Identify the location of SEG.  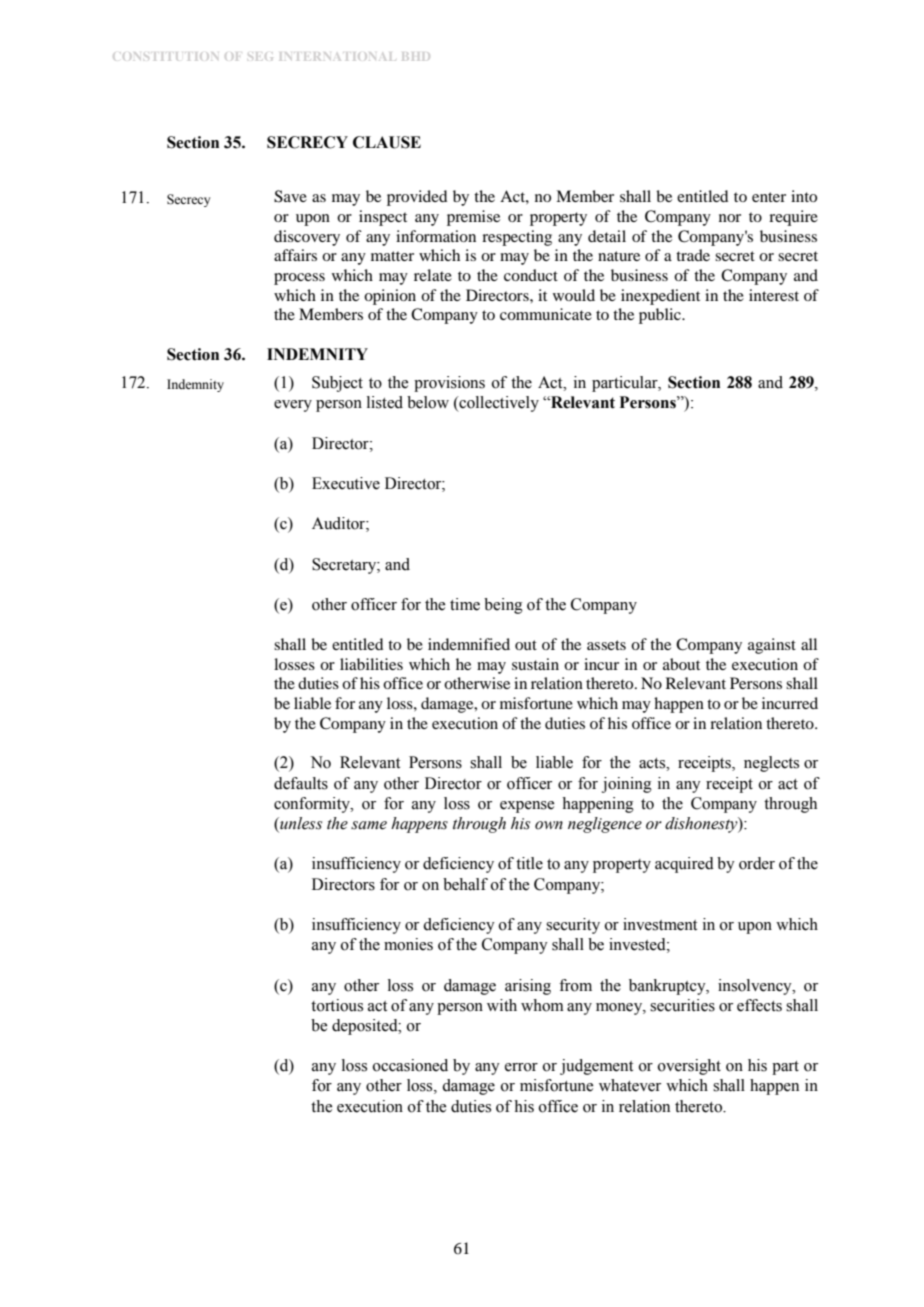
(260, 56).
